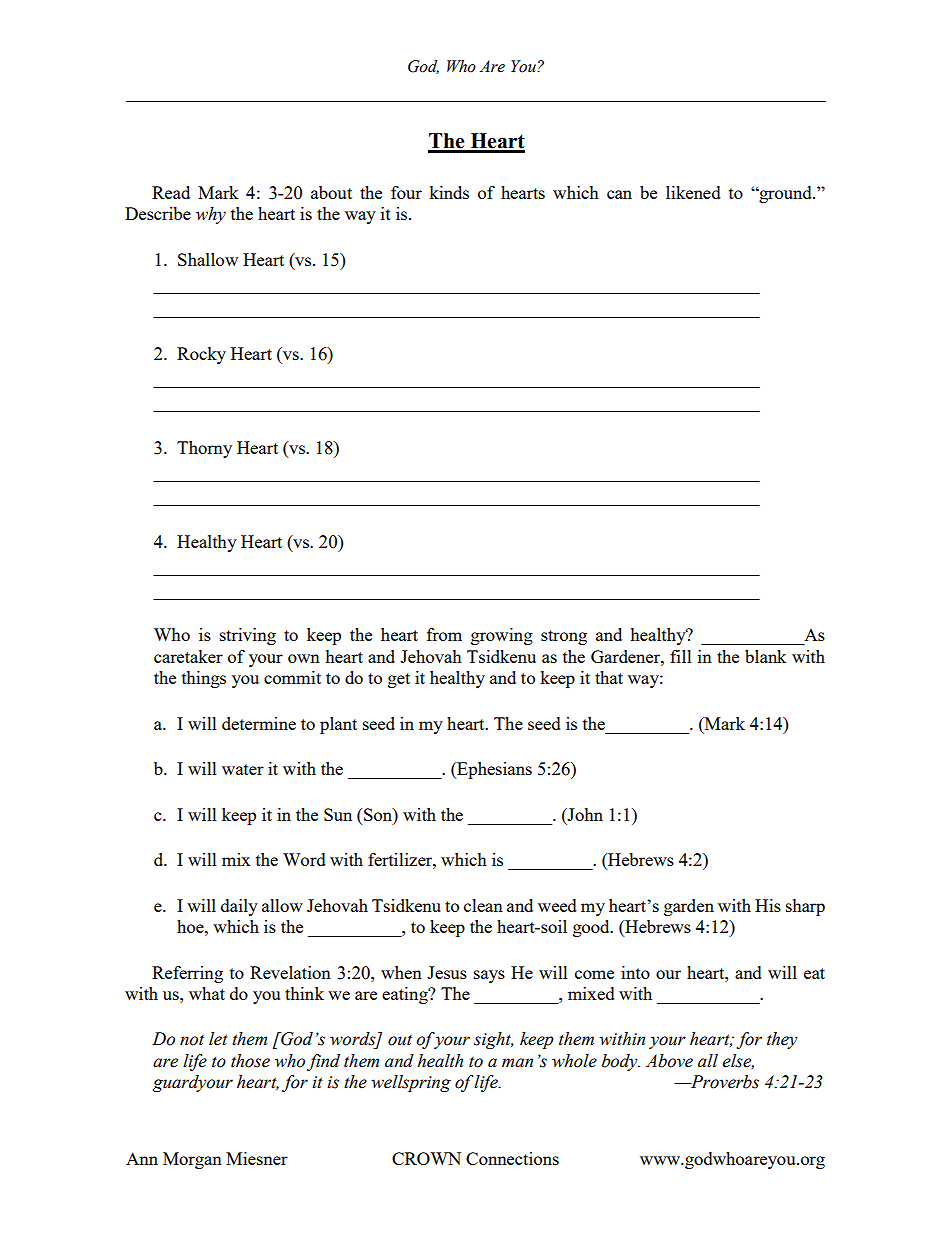 The height and width of the image is (1233, 952). What do you see at coordinates (768, 905) in the image?
I see `His` at bounding box center [768, 905].
